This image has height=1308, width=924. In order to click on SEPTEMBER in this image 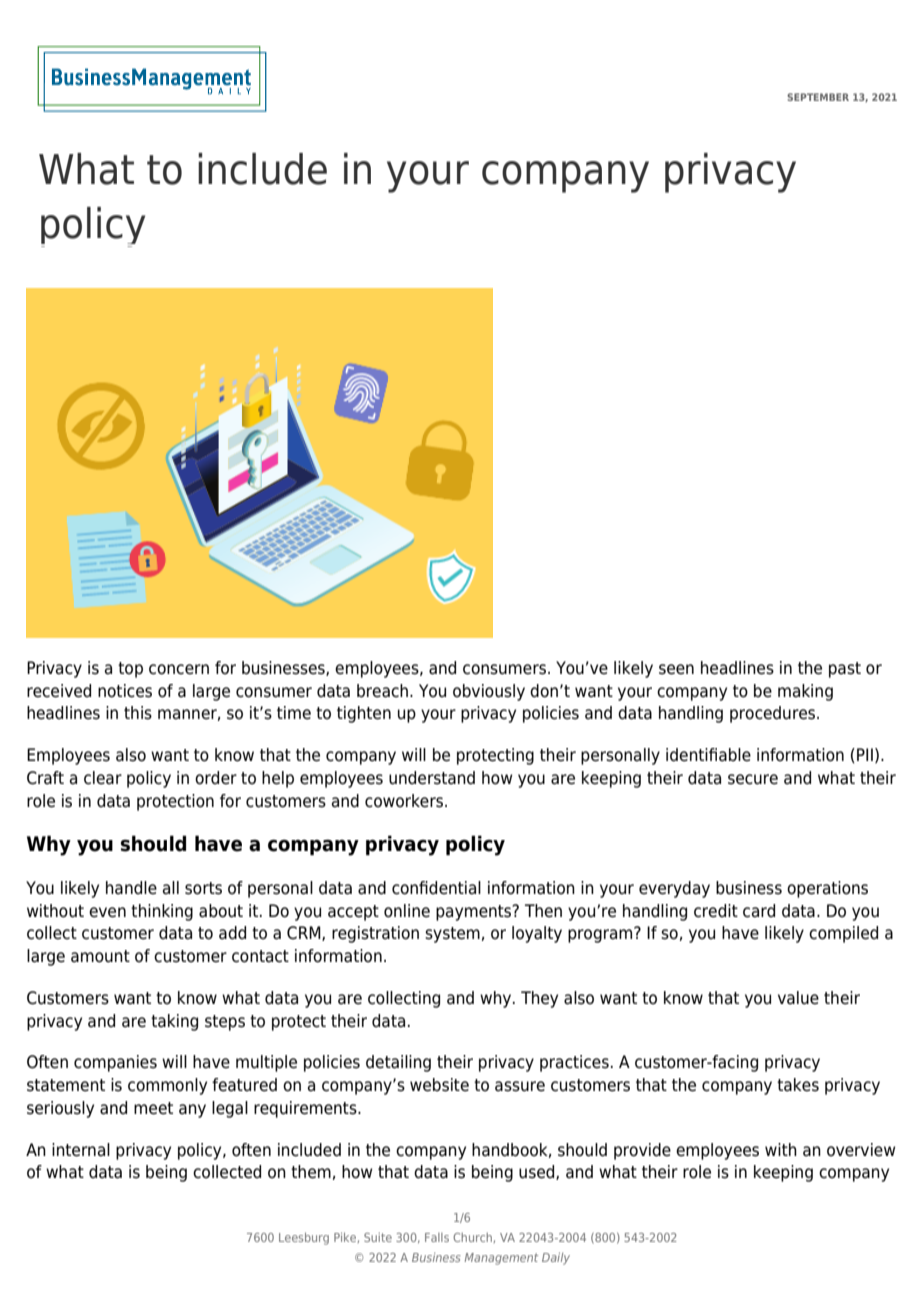, I will do `click(818, 97)`.
